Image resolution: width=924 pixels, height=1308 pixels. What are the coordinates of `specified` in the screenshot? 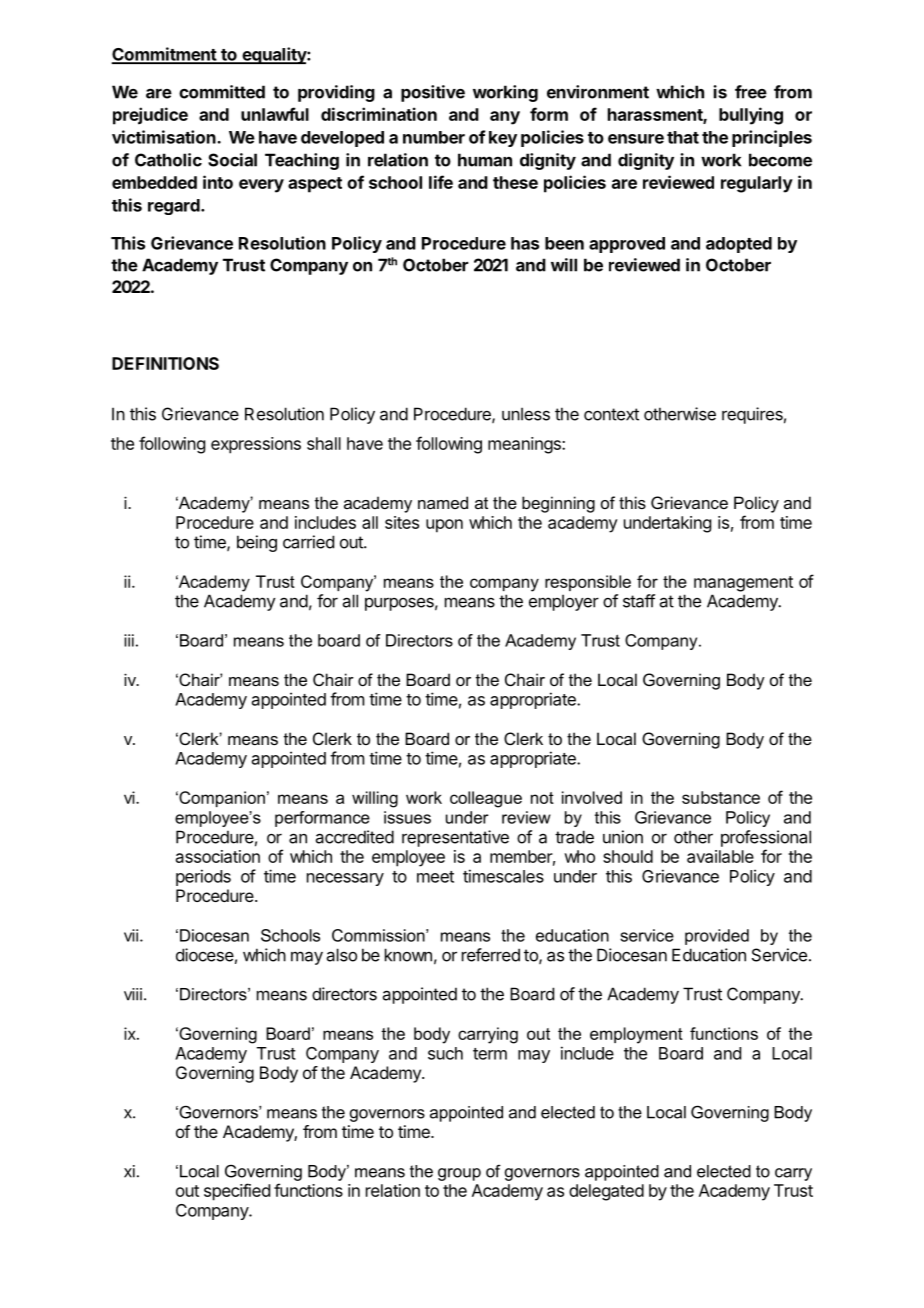 It's located at (237, 1192).
